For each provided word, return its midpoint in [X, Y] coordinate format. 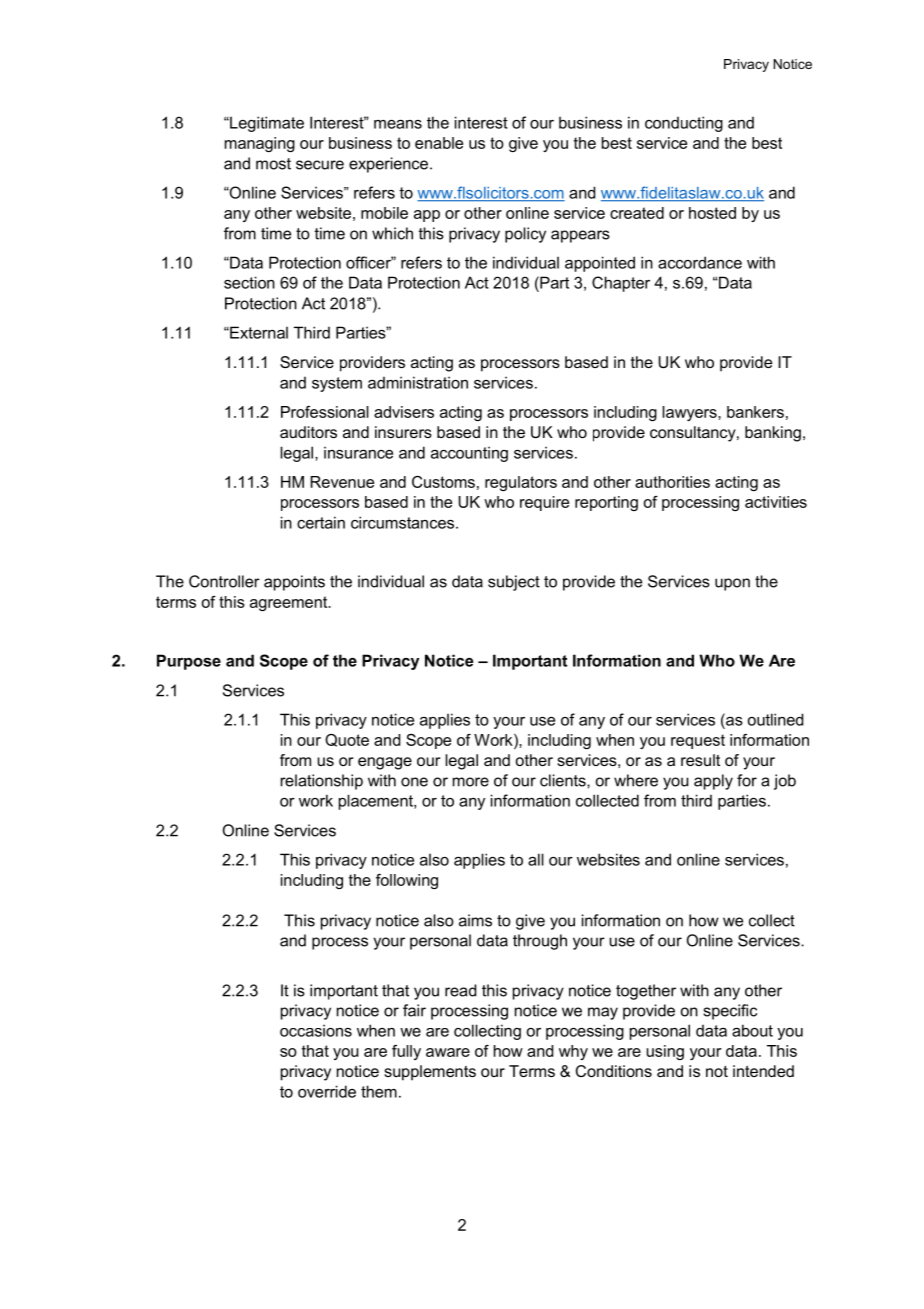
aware [448, 1052]
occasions [316, 1030]
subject [514, 583]
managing [260, 144]
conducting [684, 124]
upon [732, 584]
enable [439, 143]
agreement [290, 603]
